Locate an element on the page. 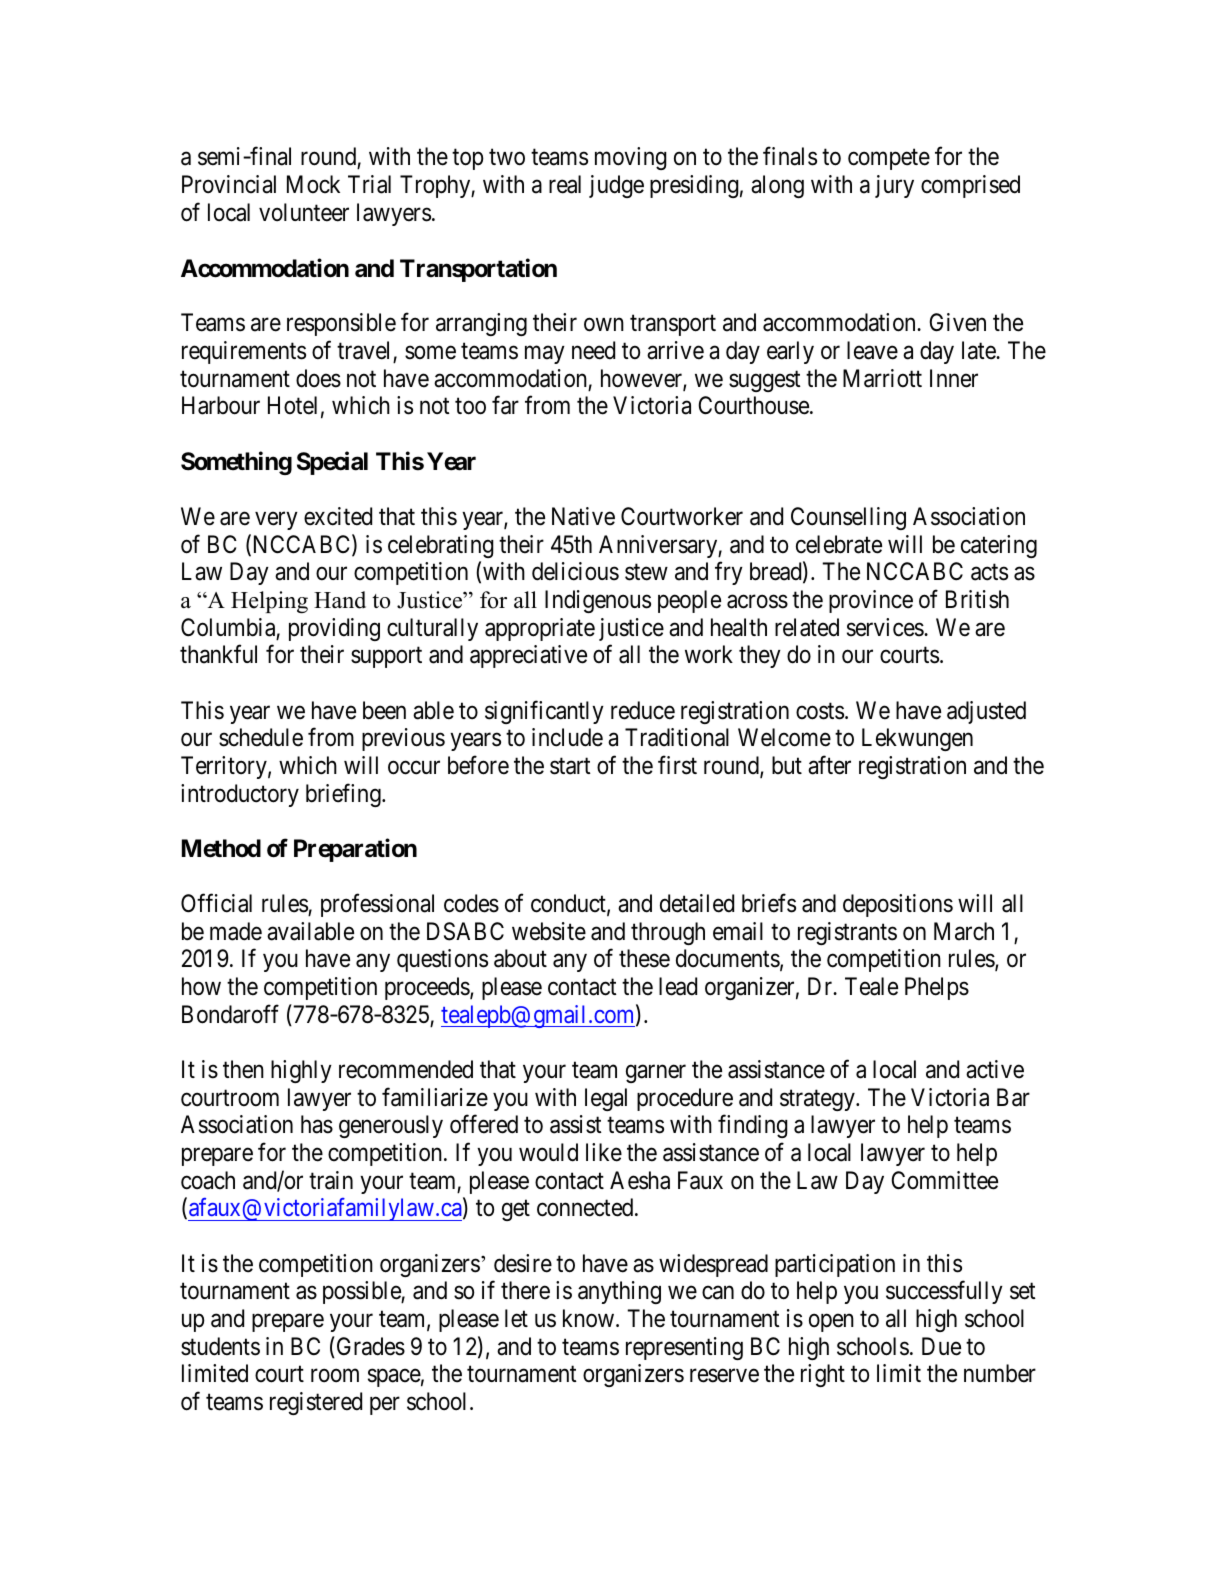 The image size is (1226, 1587). judge is located at coordinates (616, 186).
